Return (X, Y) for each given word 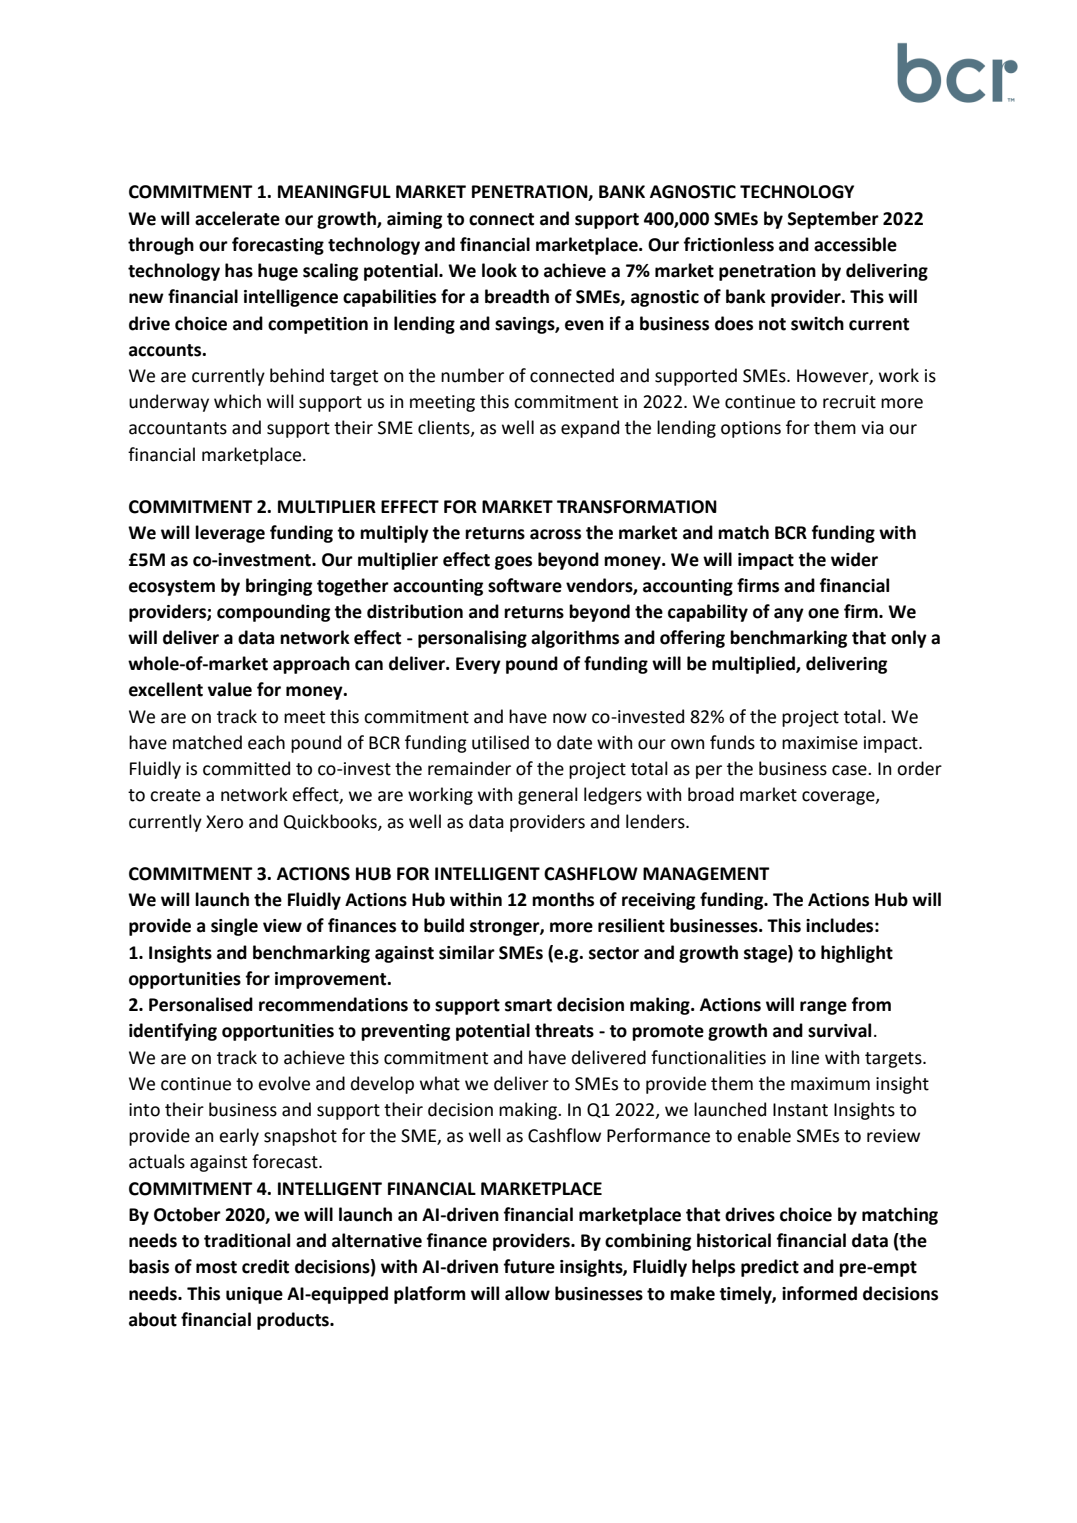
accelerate (237, 218)
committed (246, 768)
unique (254, 1295)
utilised (500, 742)
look (499, 270)
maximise (820, 743)
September (833, 220)
